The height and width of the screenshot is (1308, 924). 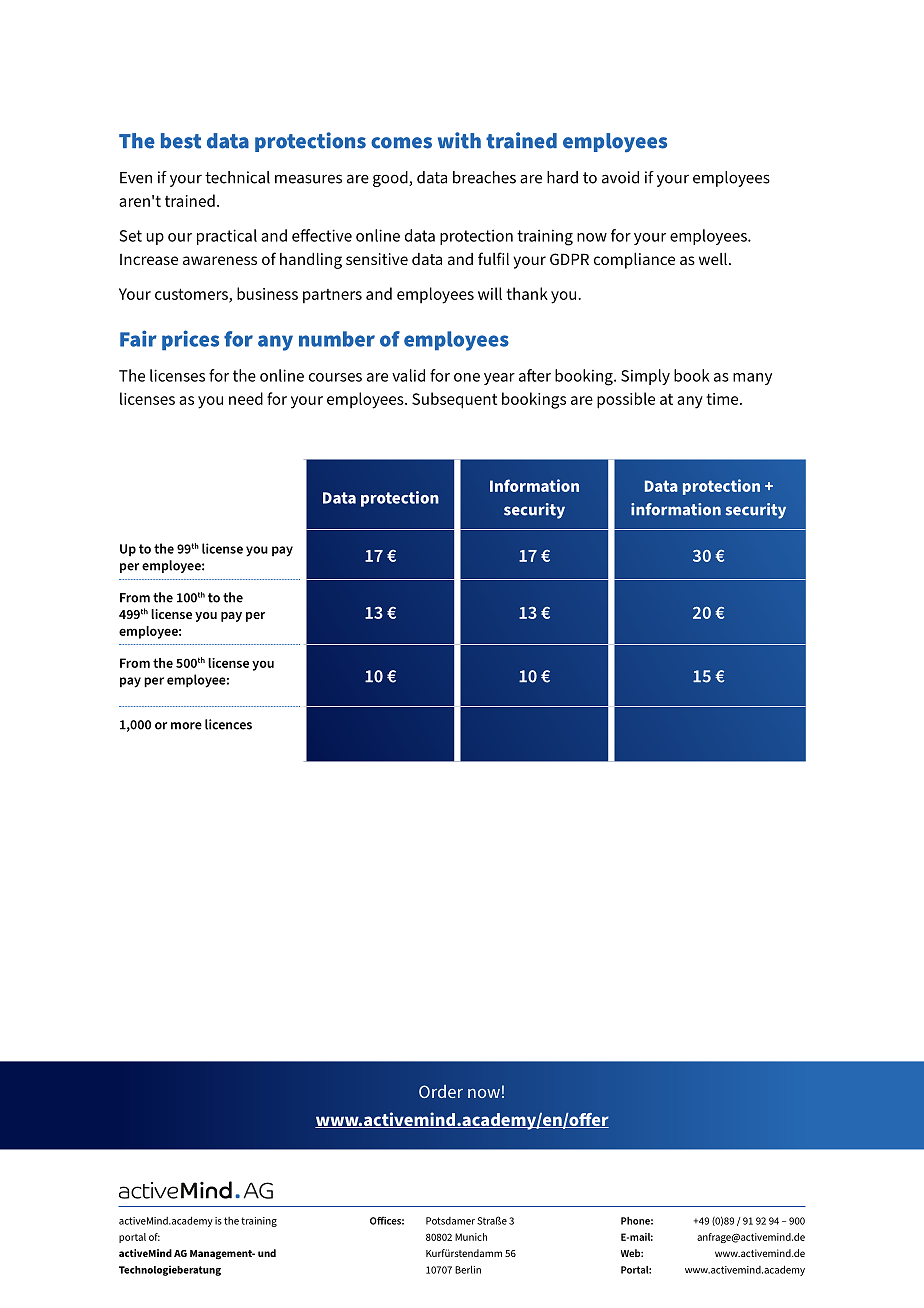 What do you see at coordinates (471, 1237) in the screenshot?
I see `Munich` at bounding box center [471, 1237].
